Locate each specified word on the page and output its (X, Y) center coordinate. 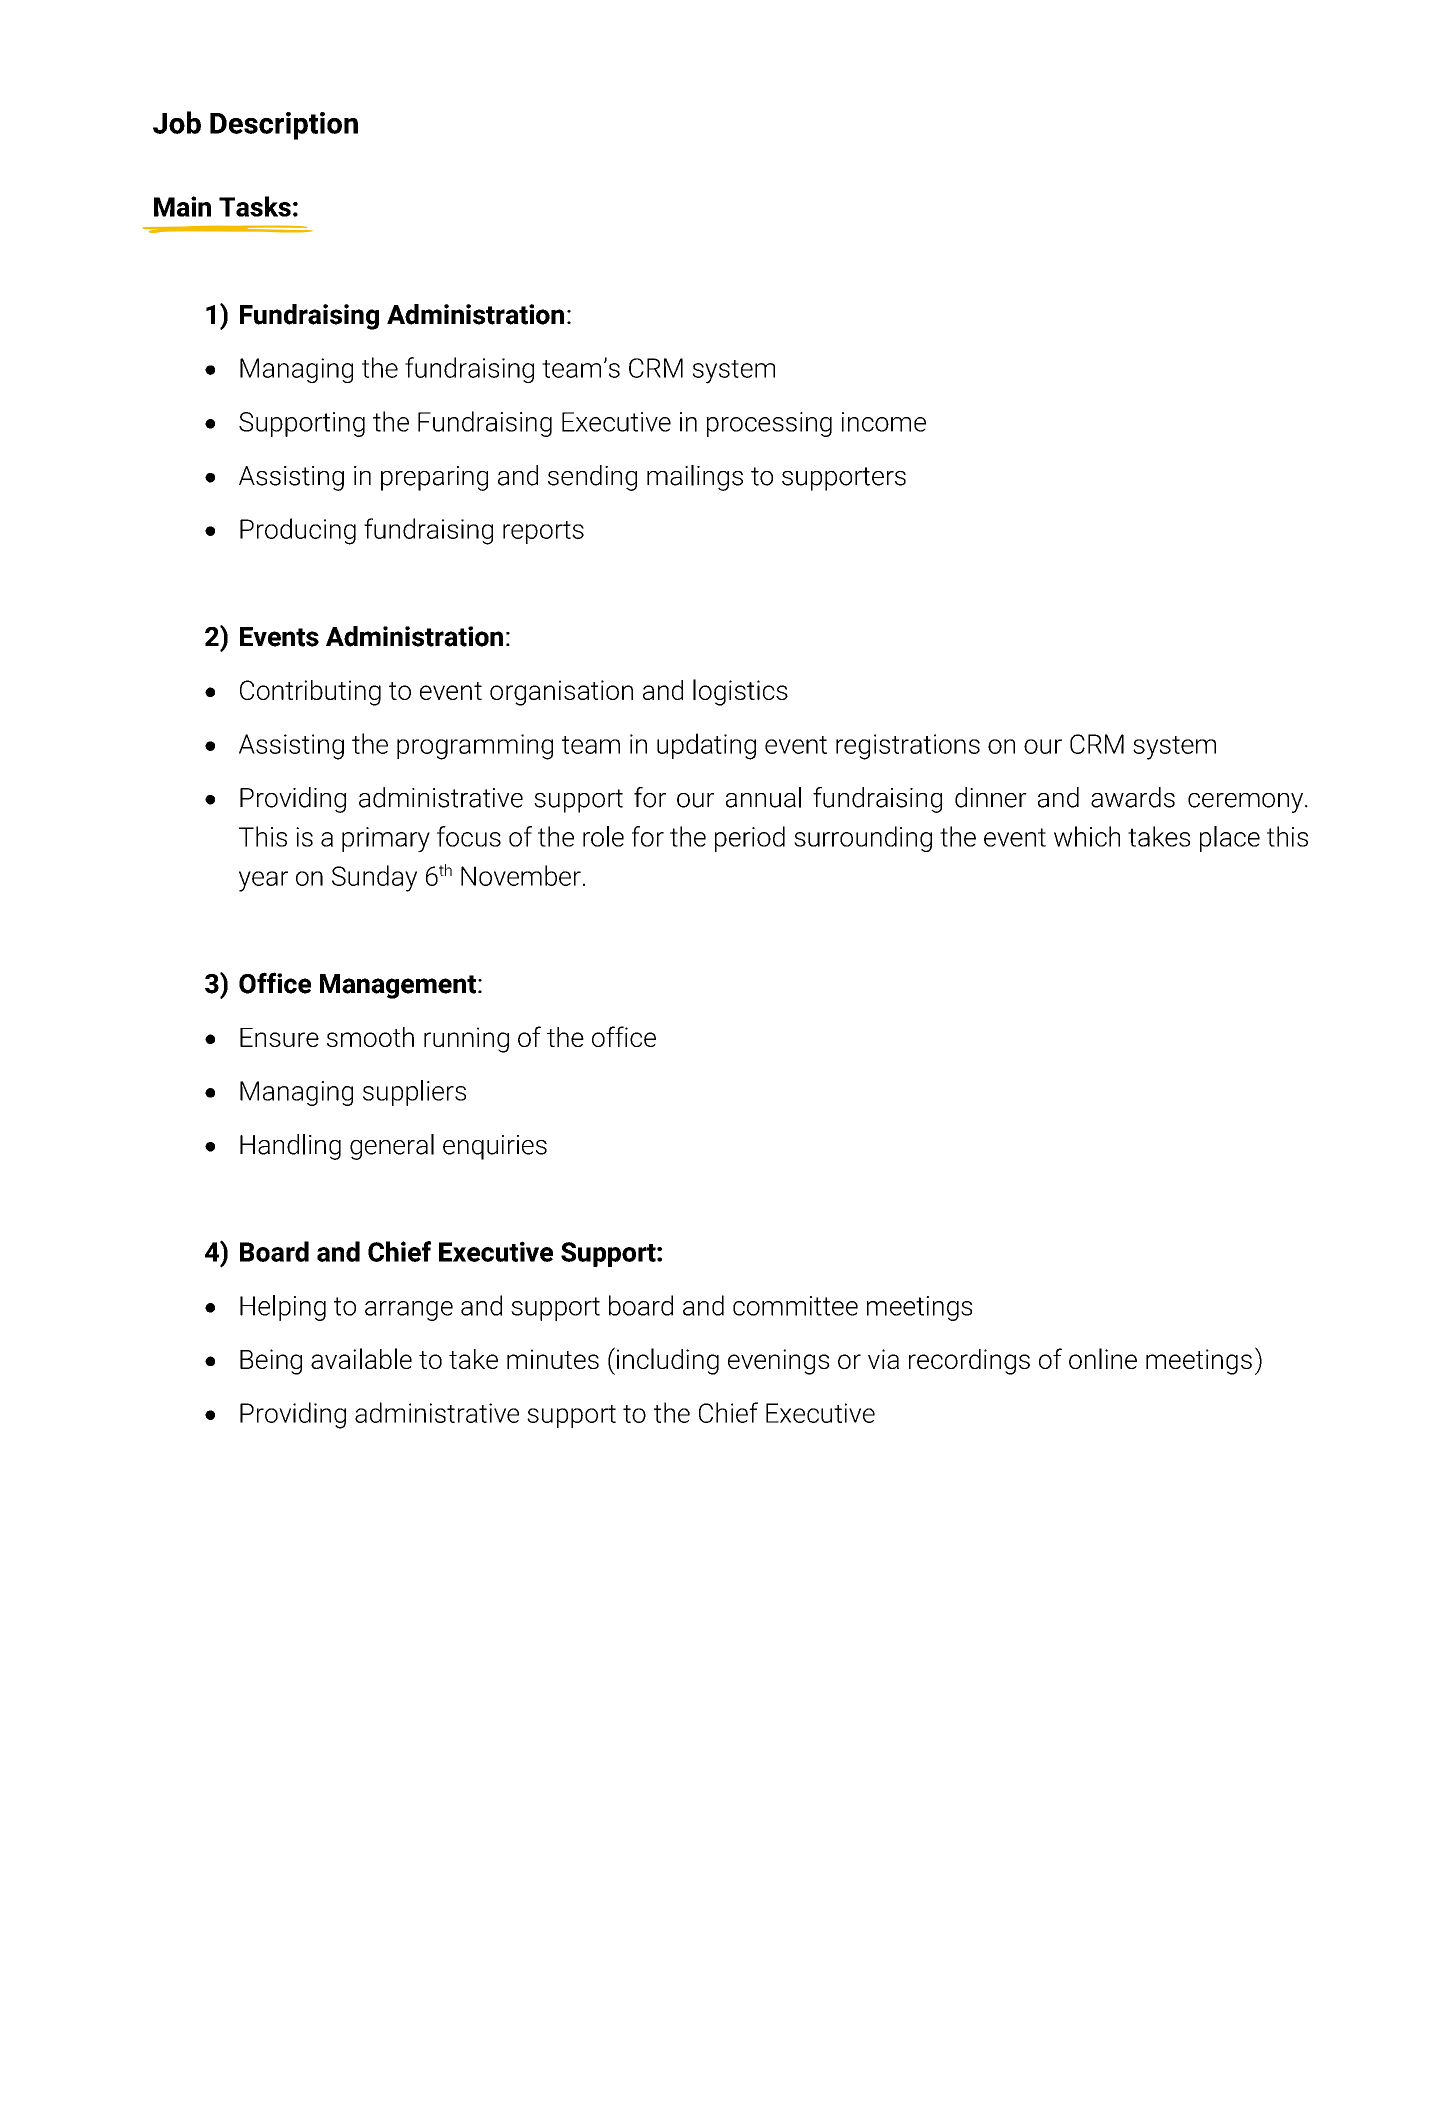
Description (284, 126)
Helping (283, 1308)
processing (769, 424)
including (666, 1361)
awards (1133, 797)
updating (706, 746)
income (884, 422)
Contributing (310, 693)
